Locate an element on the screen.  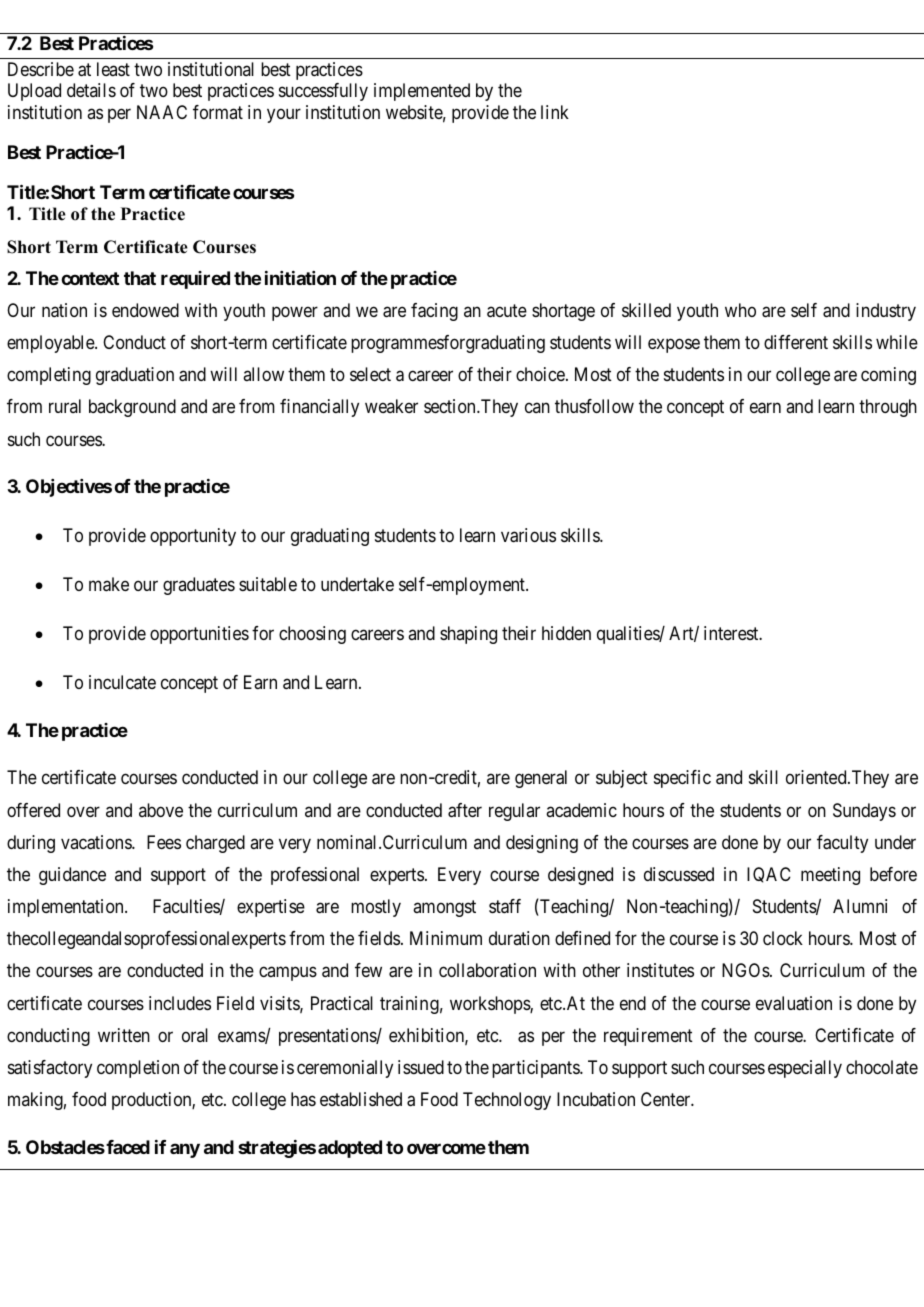
hidden is located at coordinates (566, 633).
